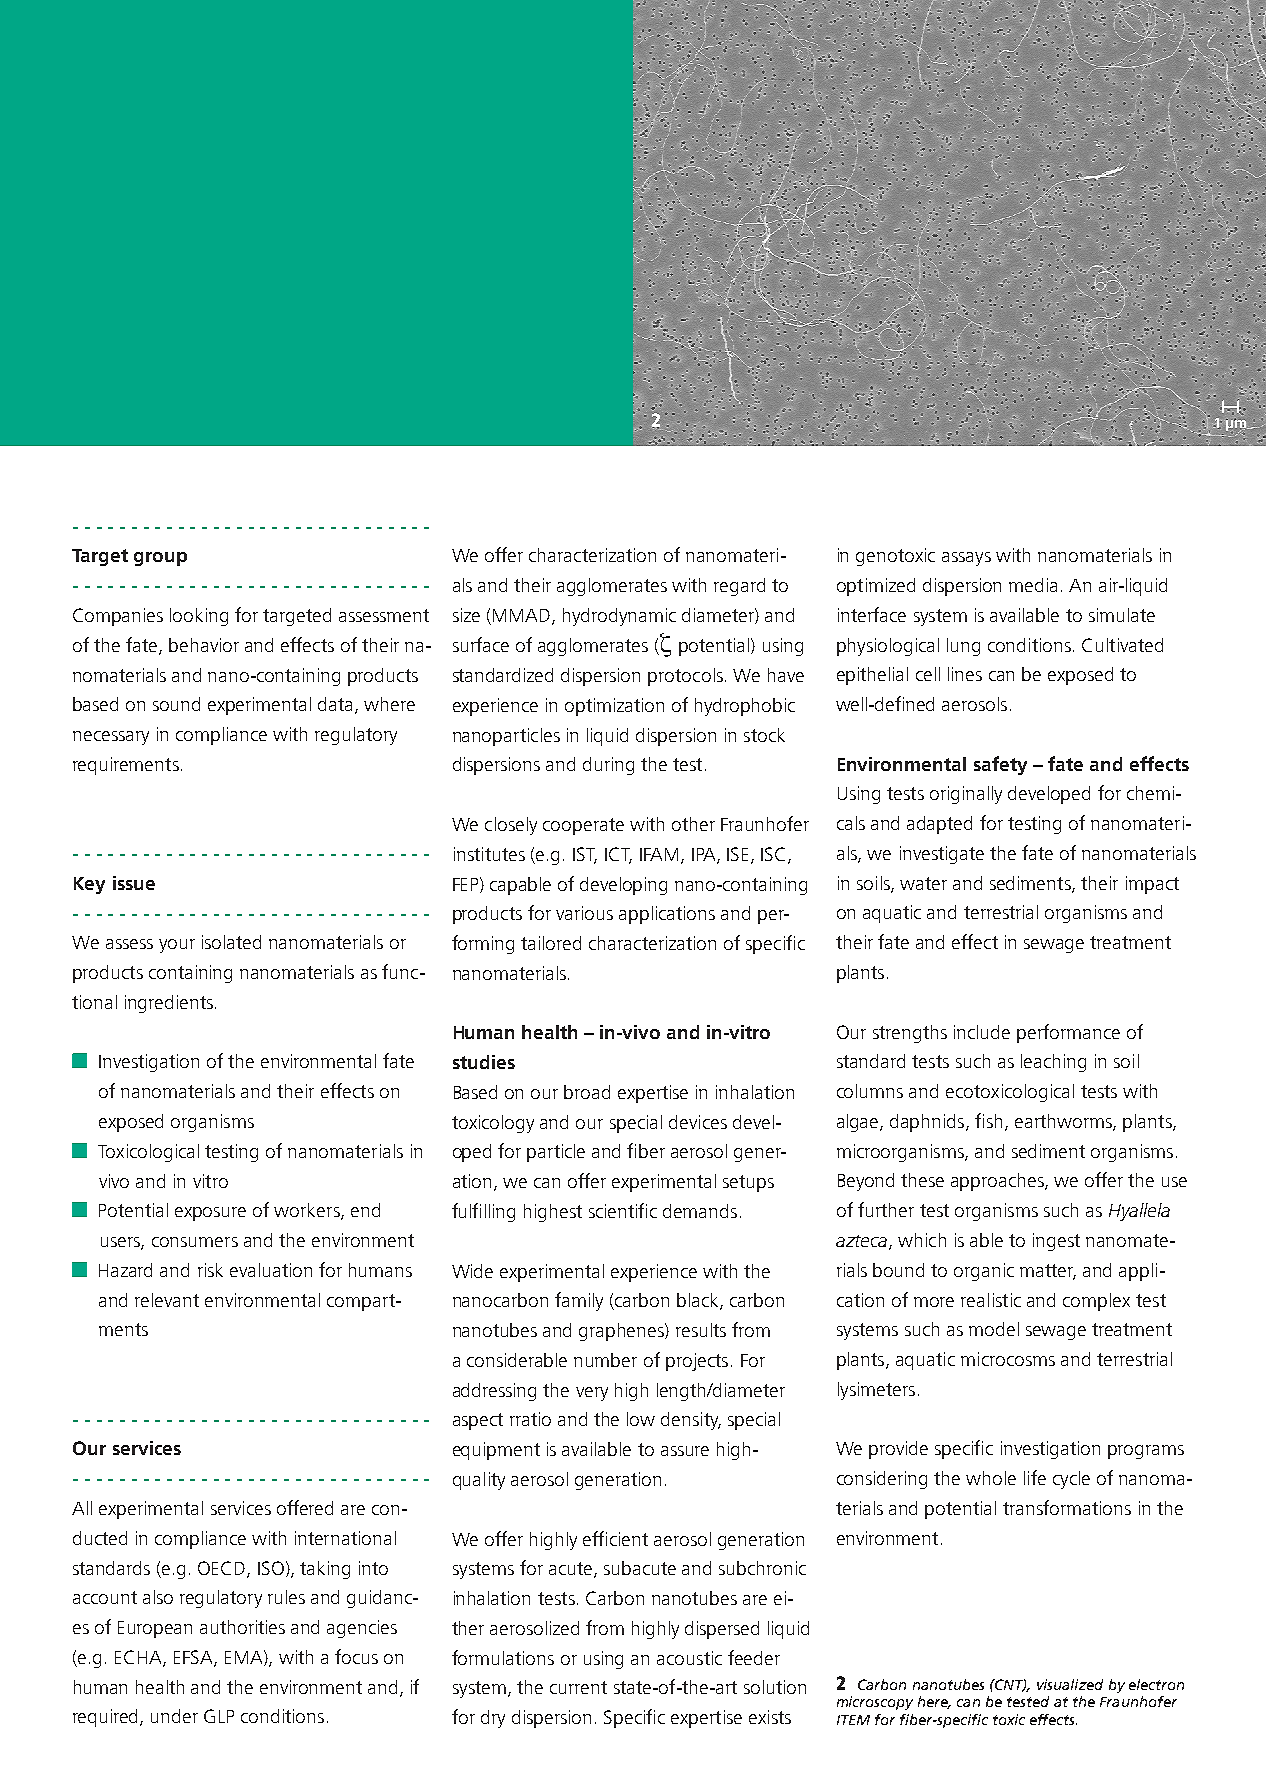  I want to click on life, so click(1035, 1477).
